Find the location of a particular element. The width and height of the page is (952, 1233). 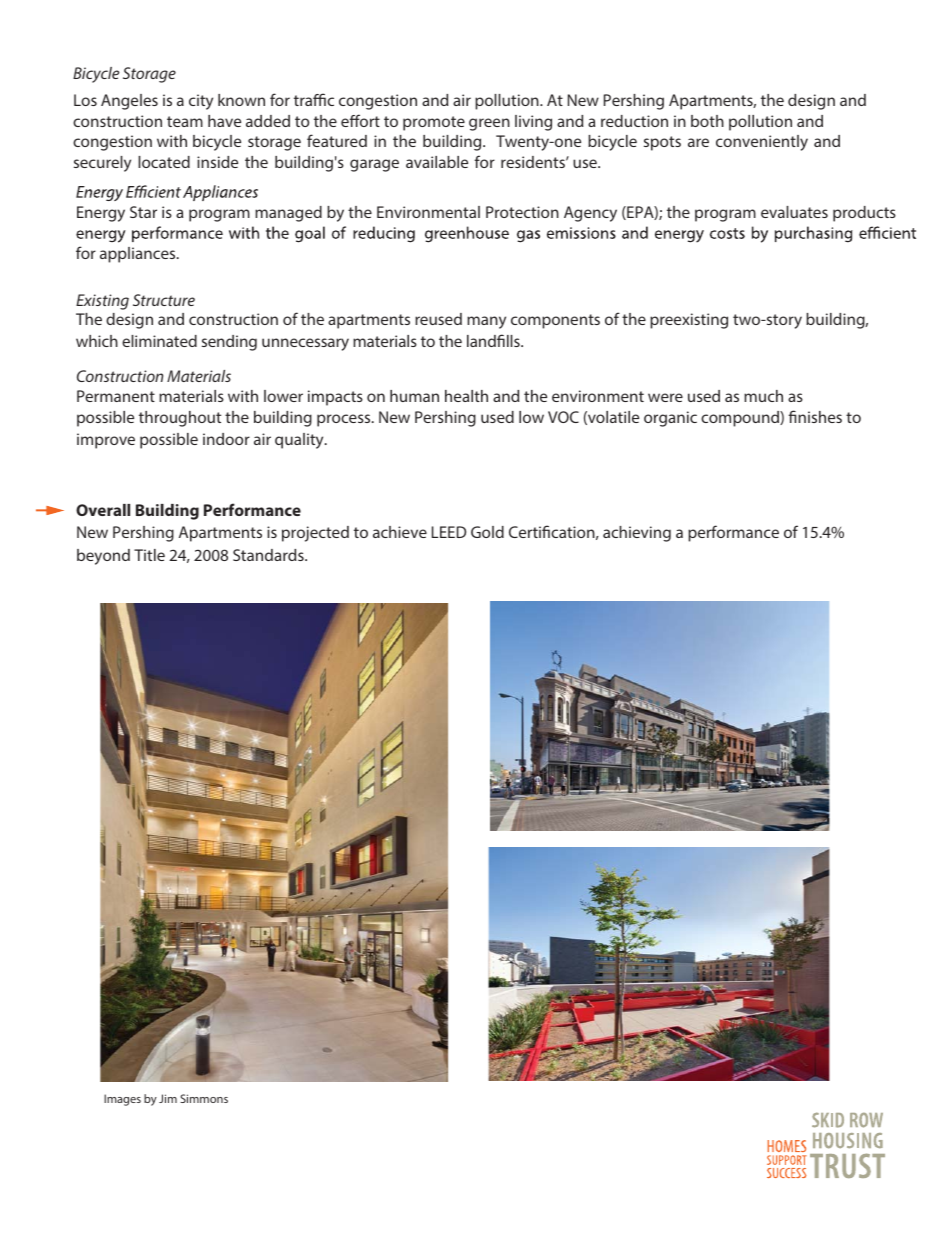

conveniently is located at coordinates (762, 143).
